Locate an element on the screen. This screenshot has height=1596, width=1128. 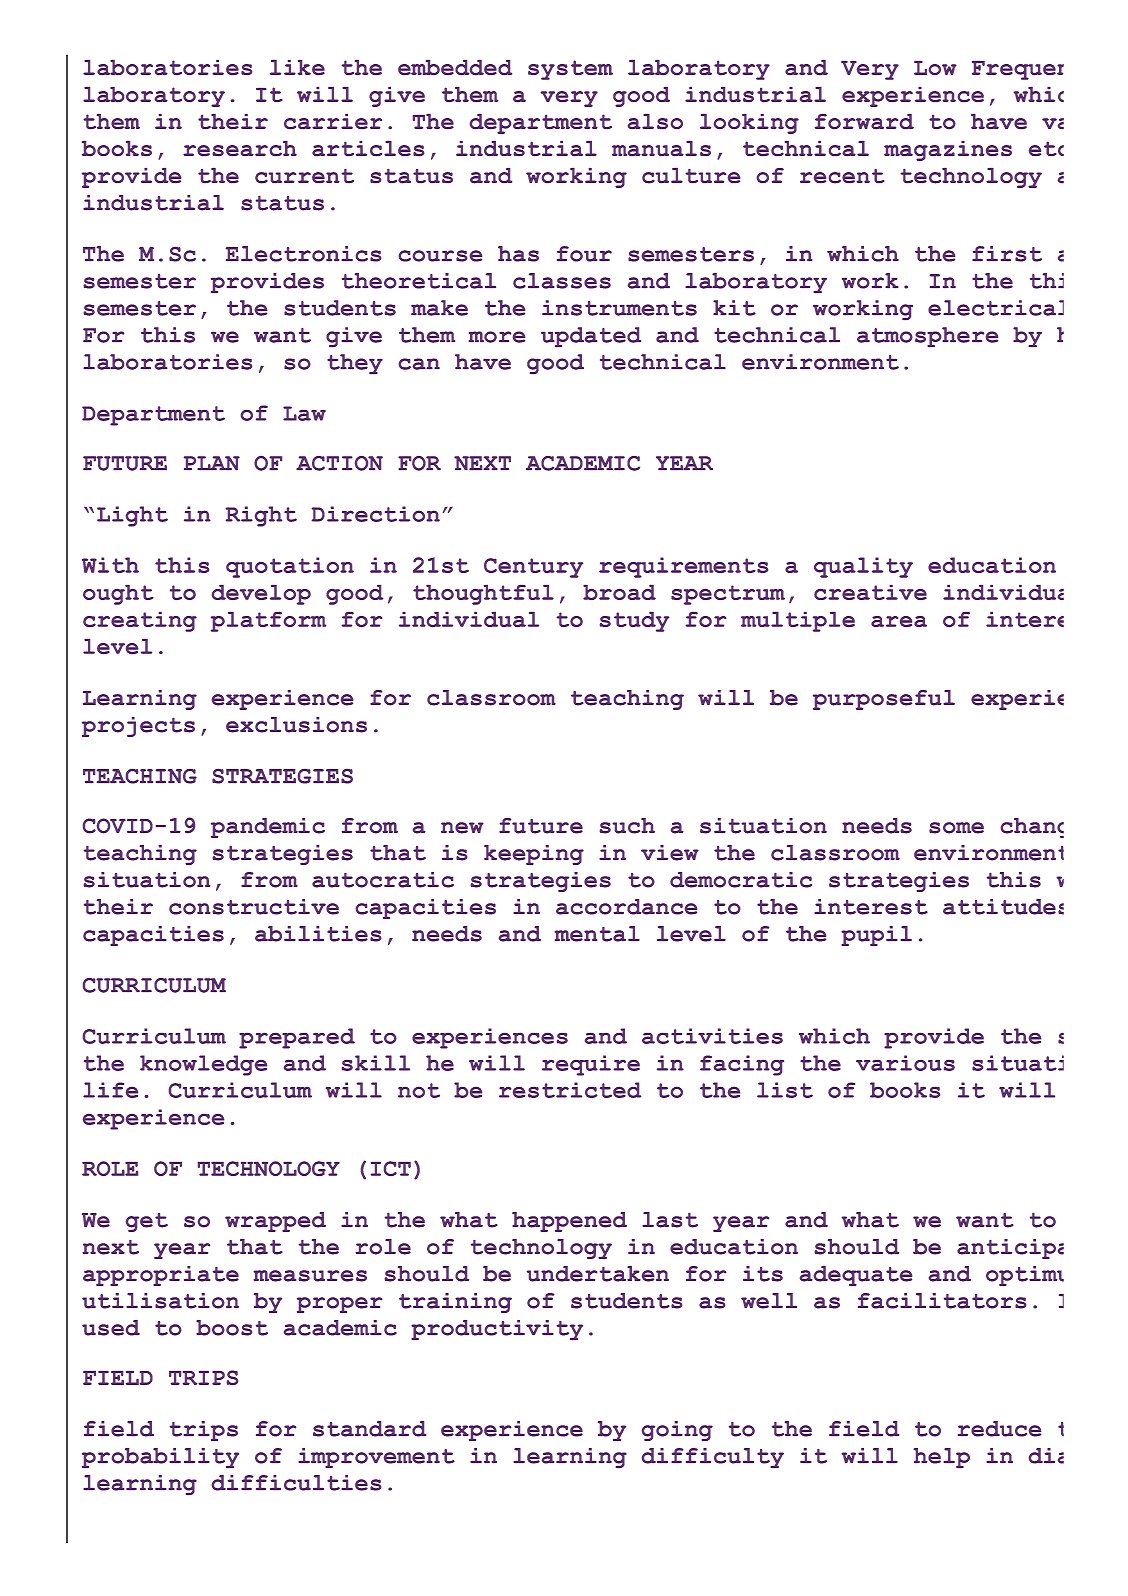
Right is located at coordinates (261, 516).
